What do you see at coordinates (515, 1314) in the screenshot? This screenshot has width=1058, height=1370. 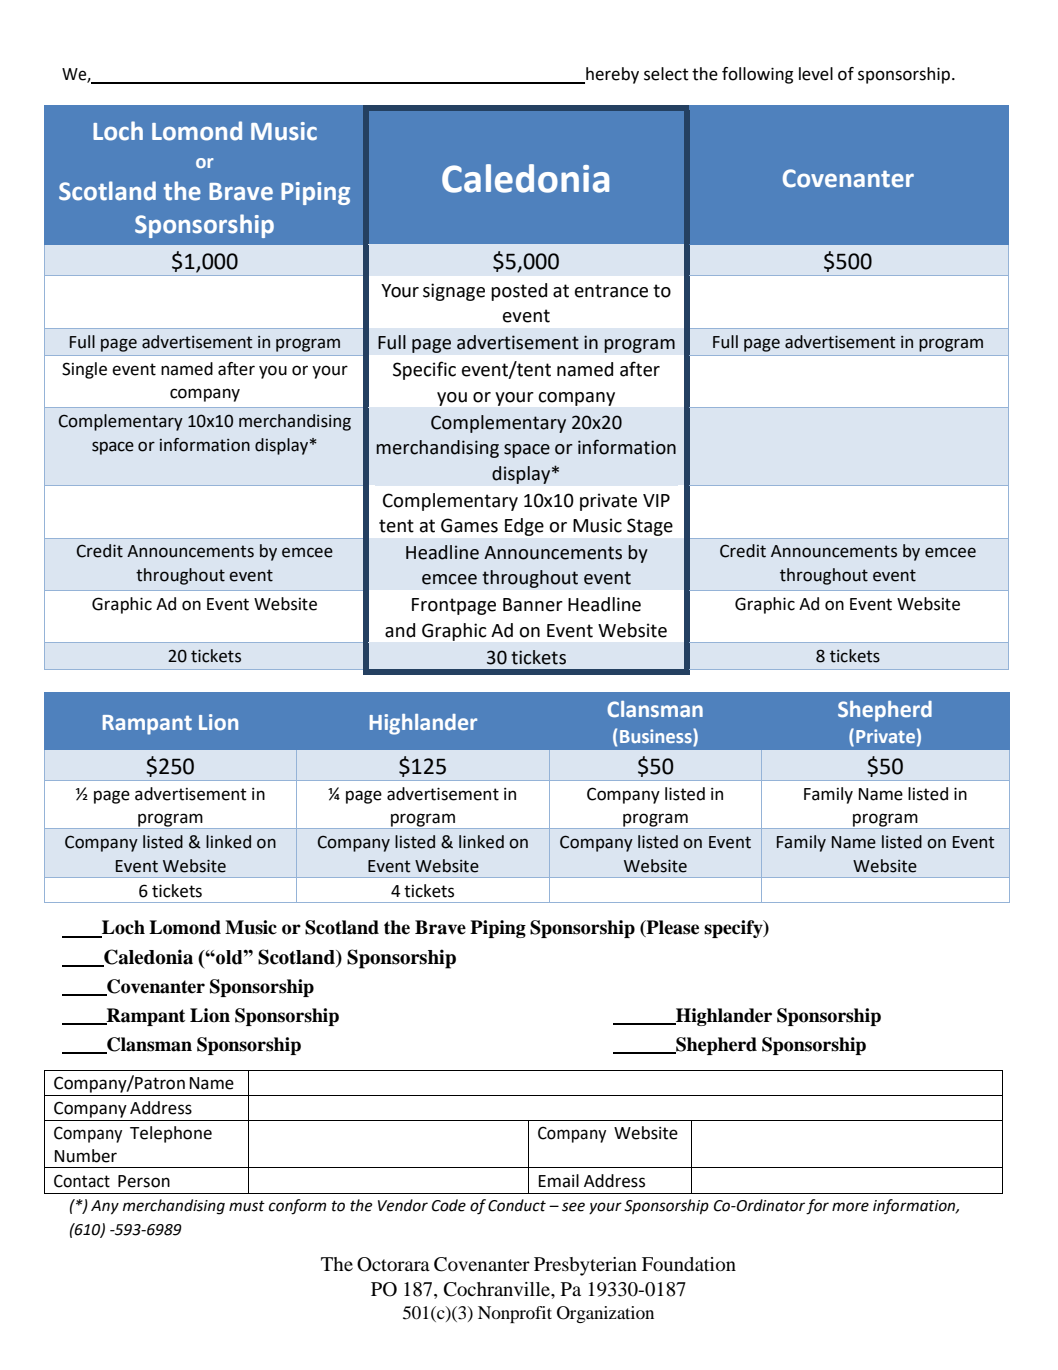 I see `Nonprofit` at bounding box center [515, 1314].
